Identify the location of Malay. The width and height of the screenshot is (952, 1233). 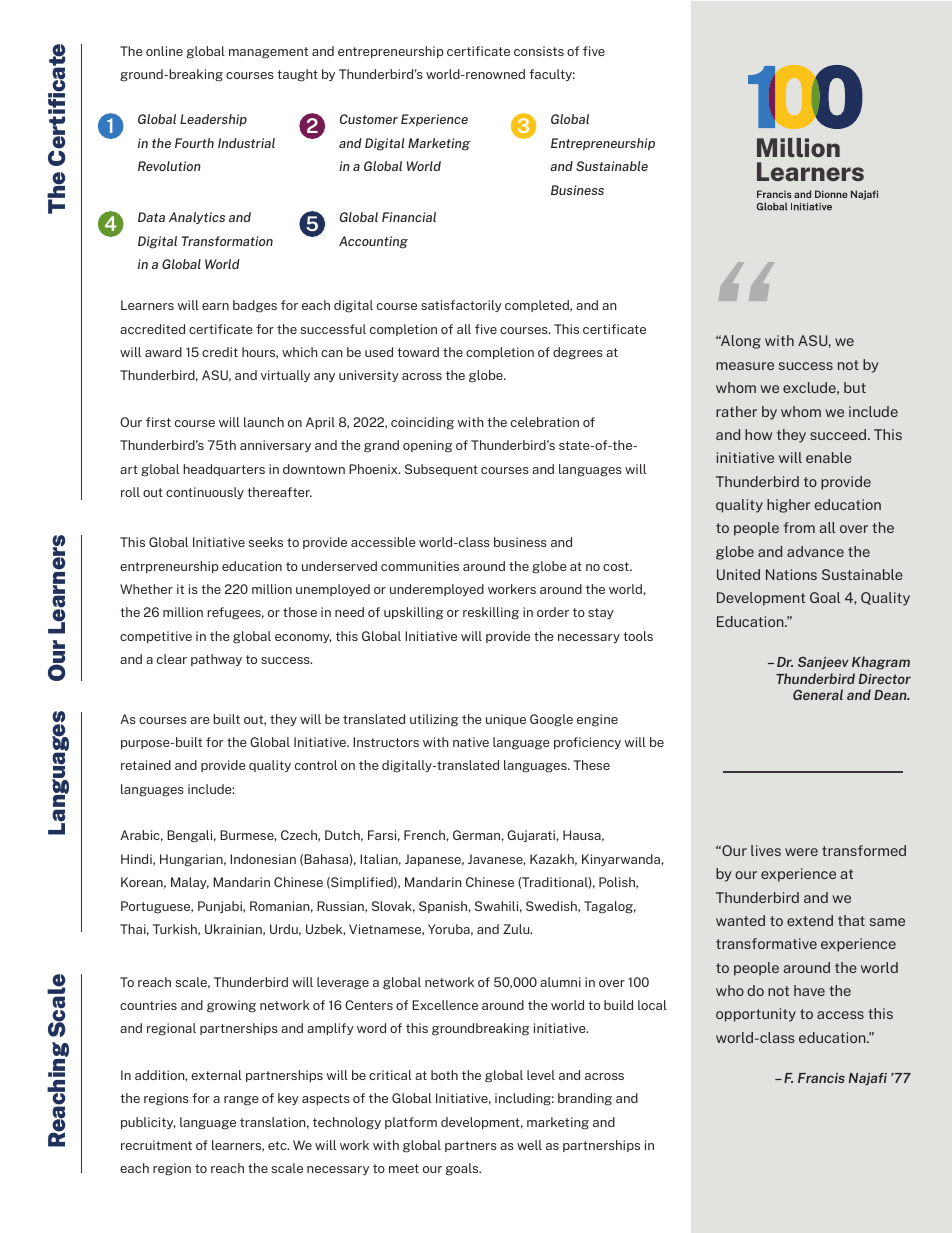
(190, 883).
